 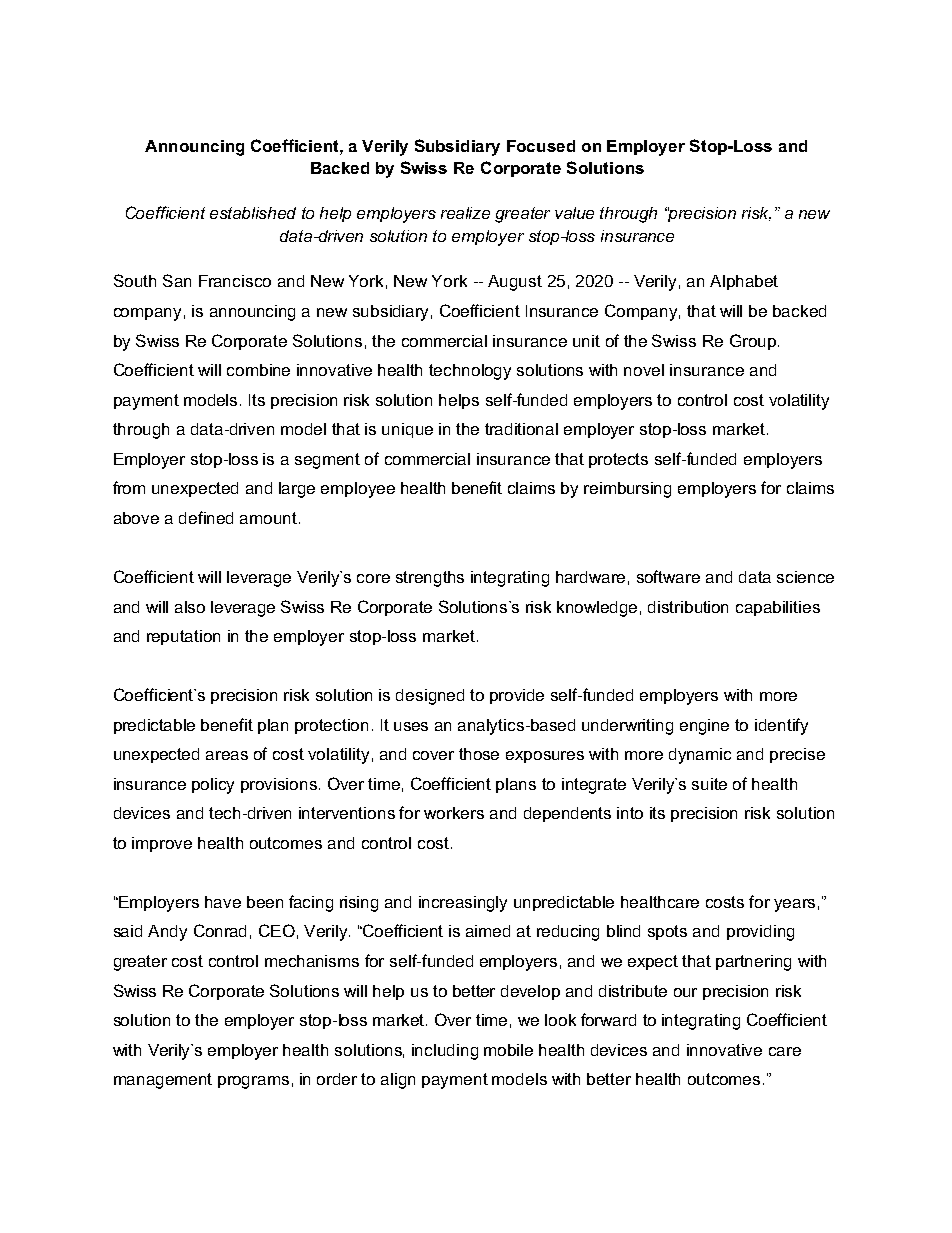 What do you see at coordinates (253, 213) in the page?
I see `established` at bounding box center [253, 213].
